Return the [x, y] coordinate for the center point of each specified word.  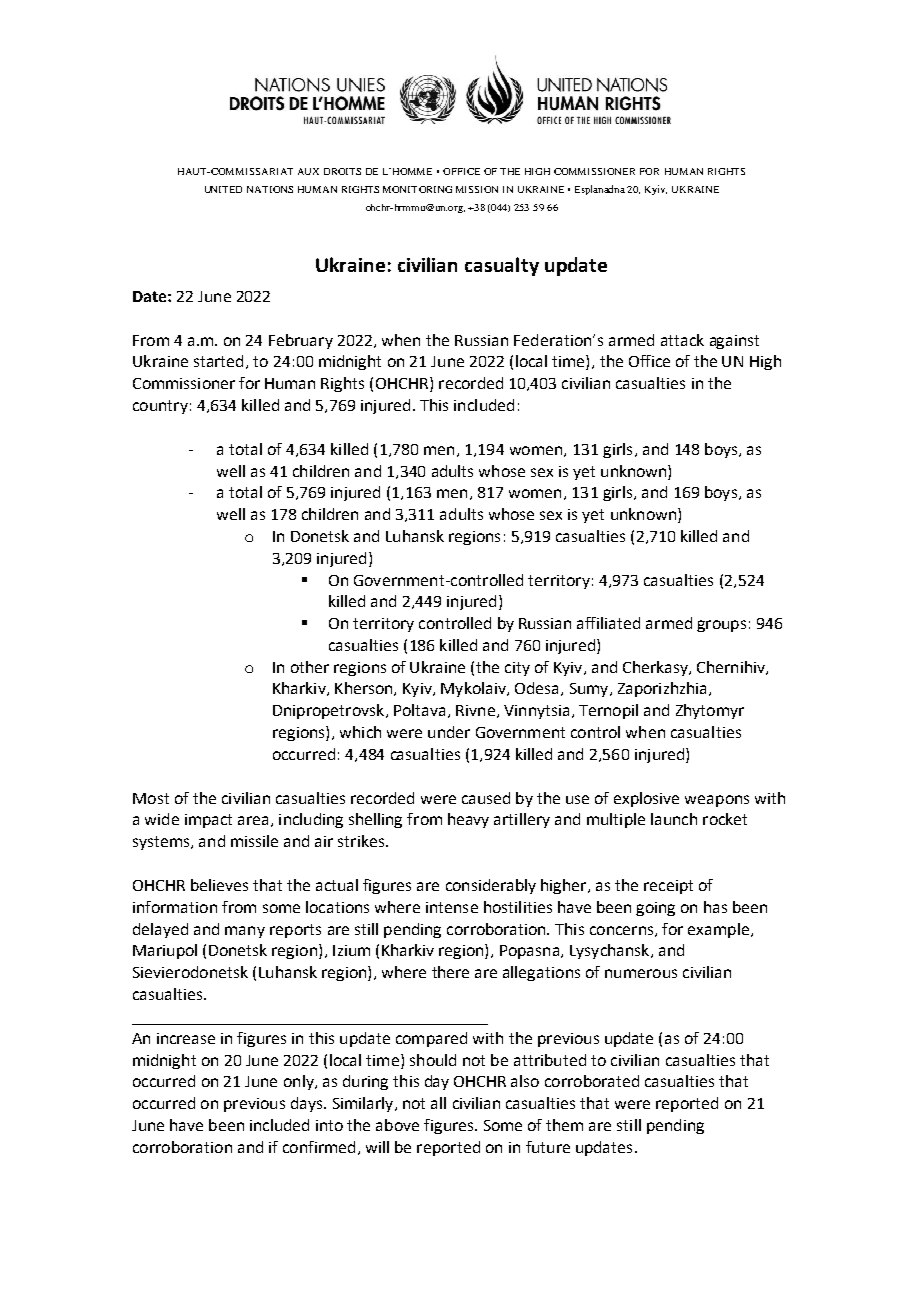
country [160, 407]
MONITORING [417, 189]
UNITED [223, 189]
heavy [468, 820]
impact [208, 821]
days [308, 1104]
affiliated [608, 623]
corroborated [592, 1081]
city [517, 669]
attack [682, 340]
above [397, 1125]
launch [674, 819]
